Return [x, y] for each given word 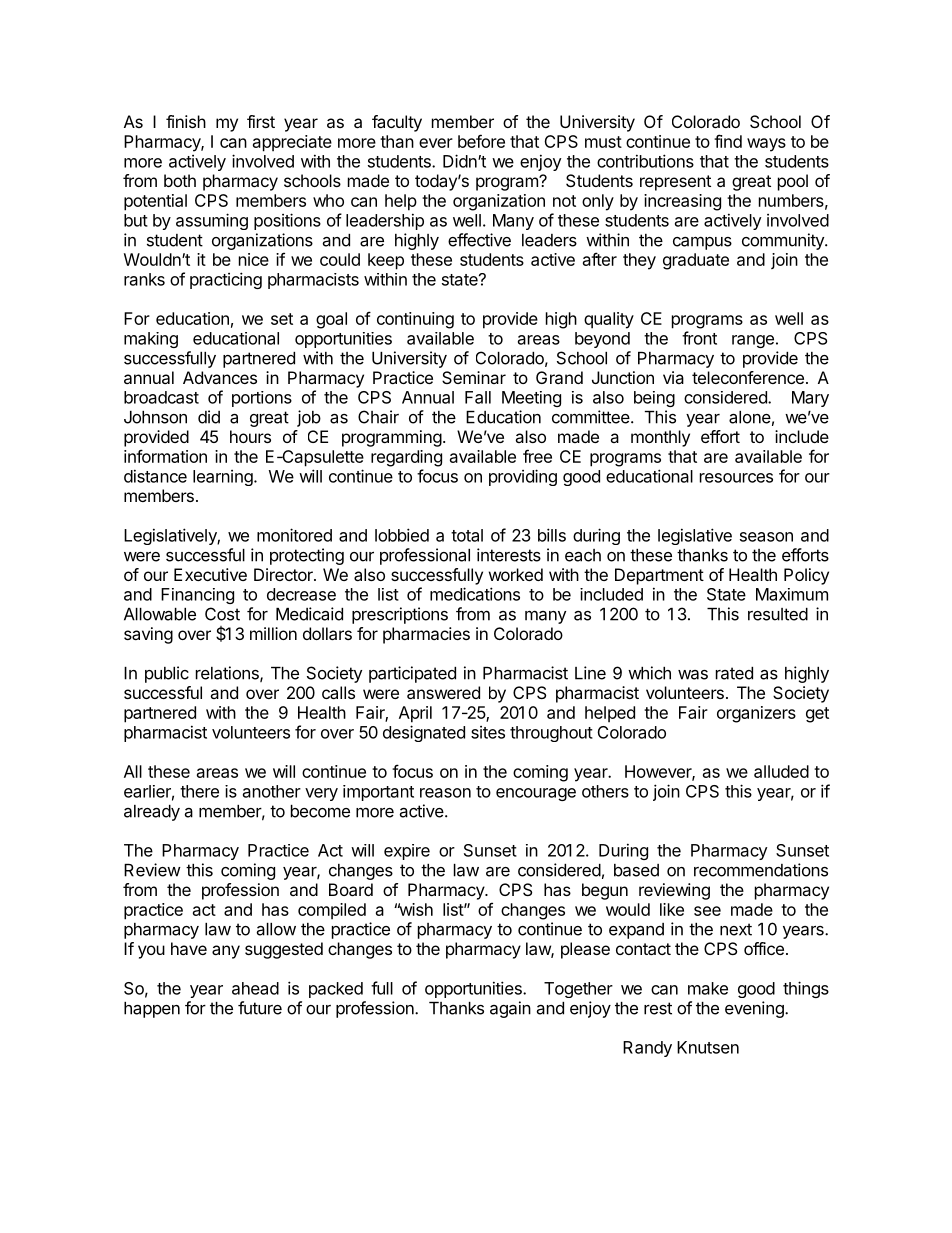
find [728, 141]
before [481, 141]
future [260, 1008]
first [261, 121]
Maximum [792, 594]
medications [475, 594]
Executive [210, 574]
